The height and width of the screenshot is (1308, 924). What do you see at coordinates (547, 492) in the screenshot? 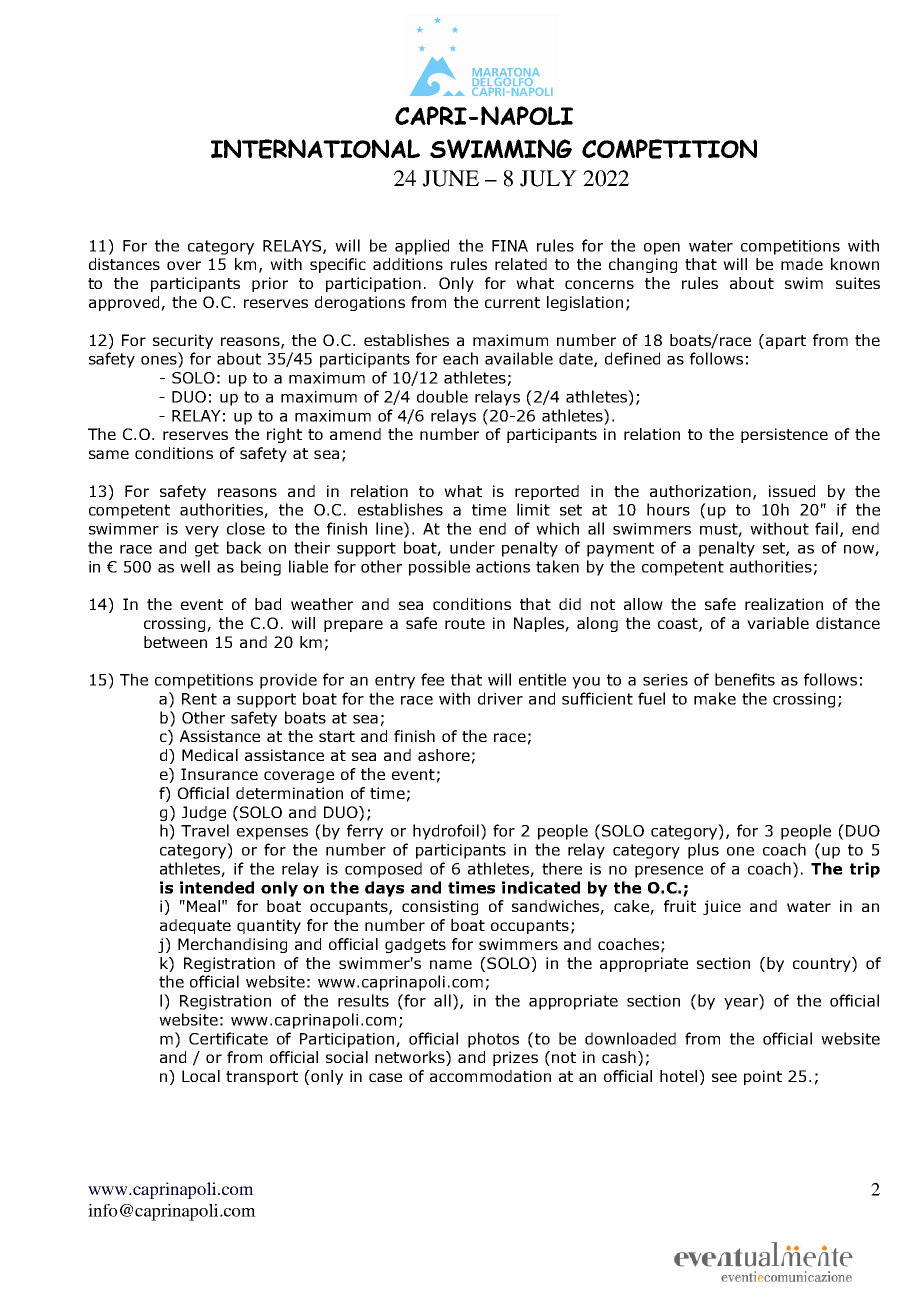
I see `reported` at bounding box center [547, 492].
